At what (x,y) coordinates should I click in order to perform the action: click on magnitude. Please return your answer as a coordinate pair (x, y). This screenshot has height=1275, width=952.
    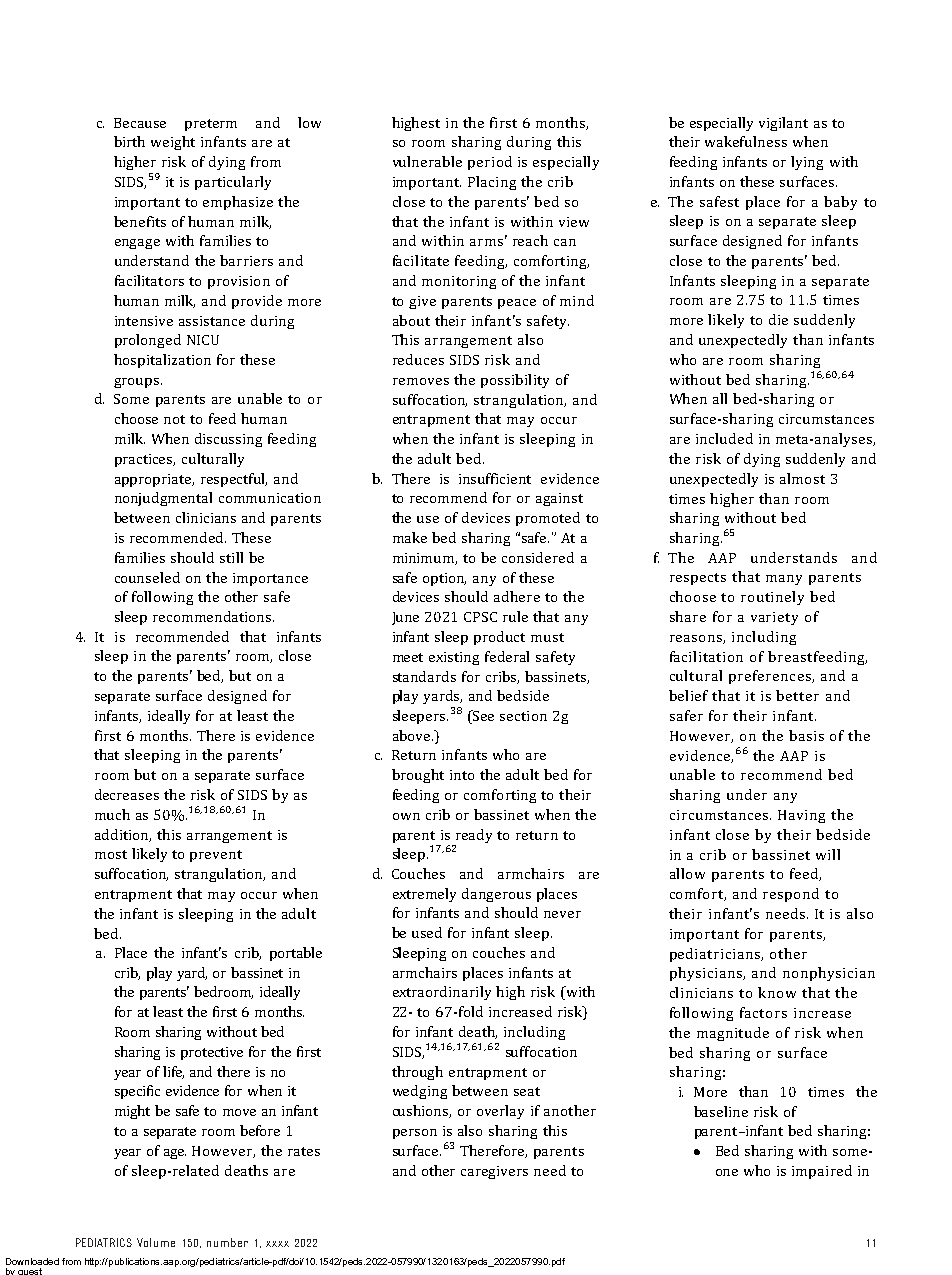
    Looking at the image, I should click on (733, 1034).
